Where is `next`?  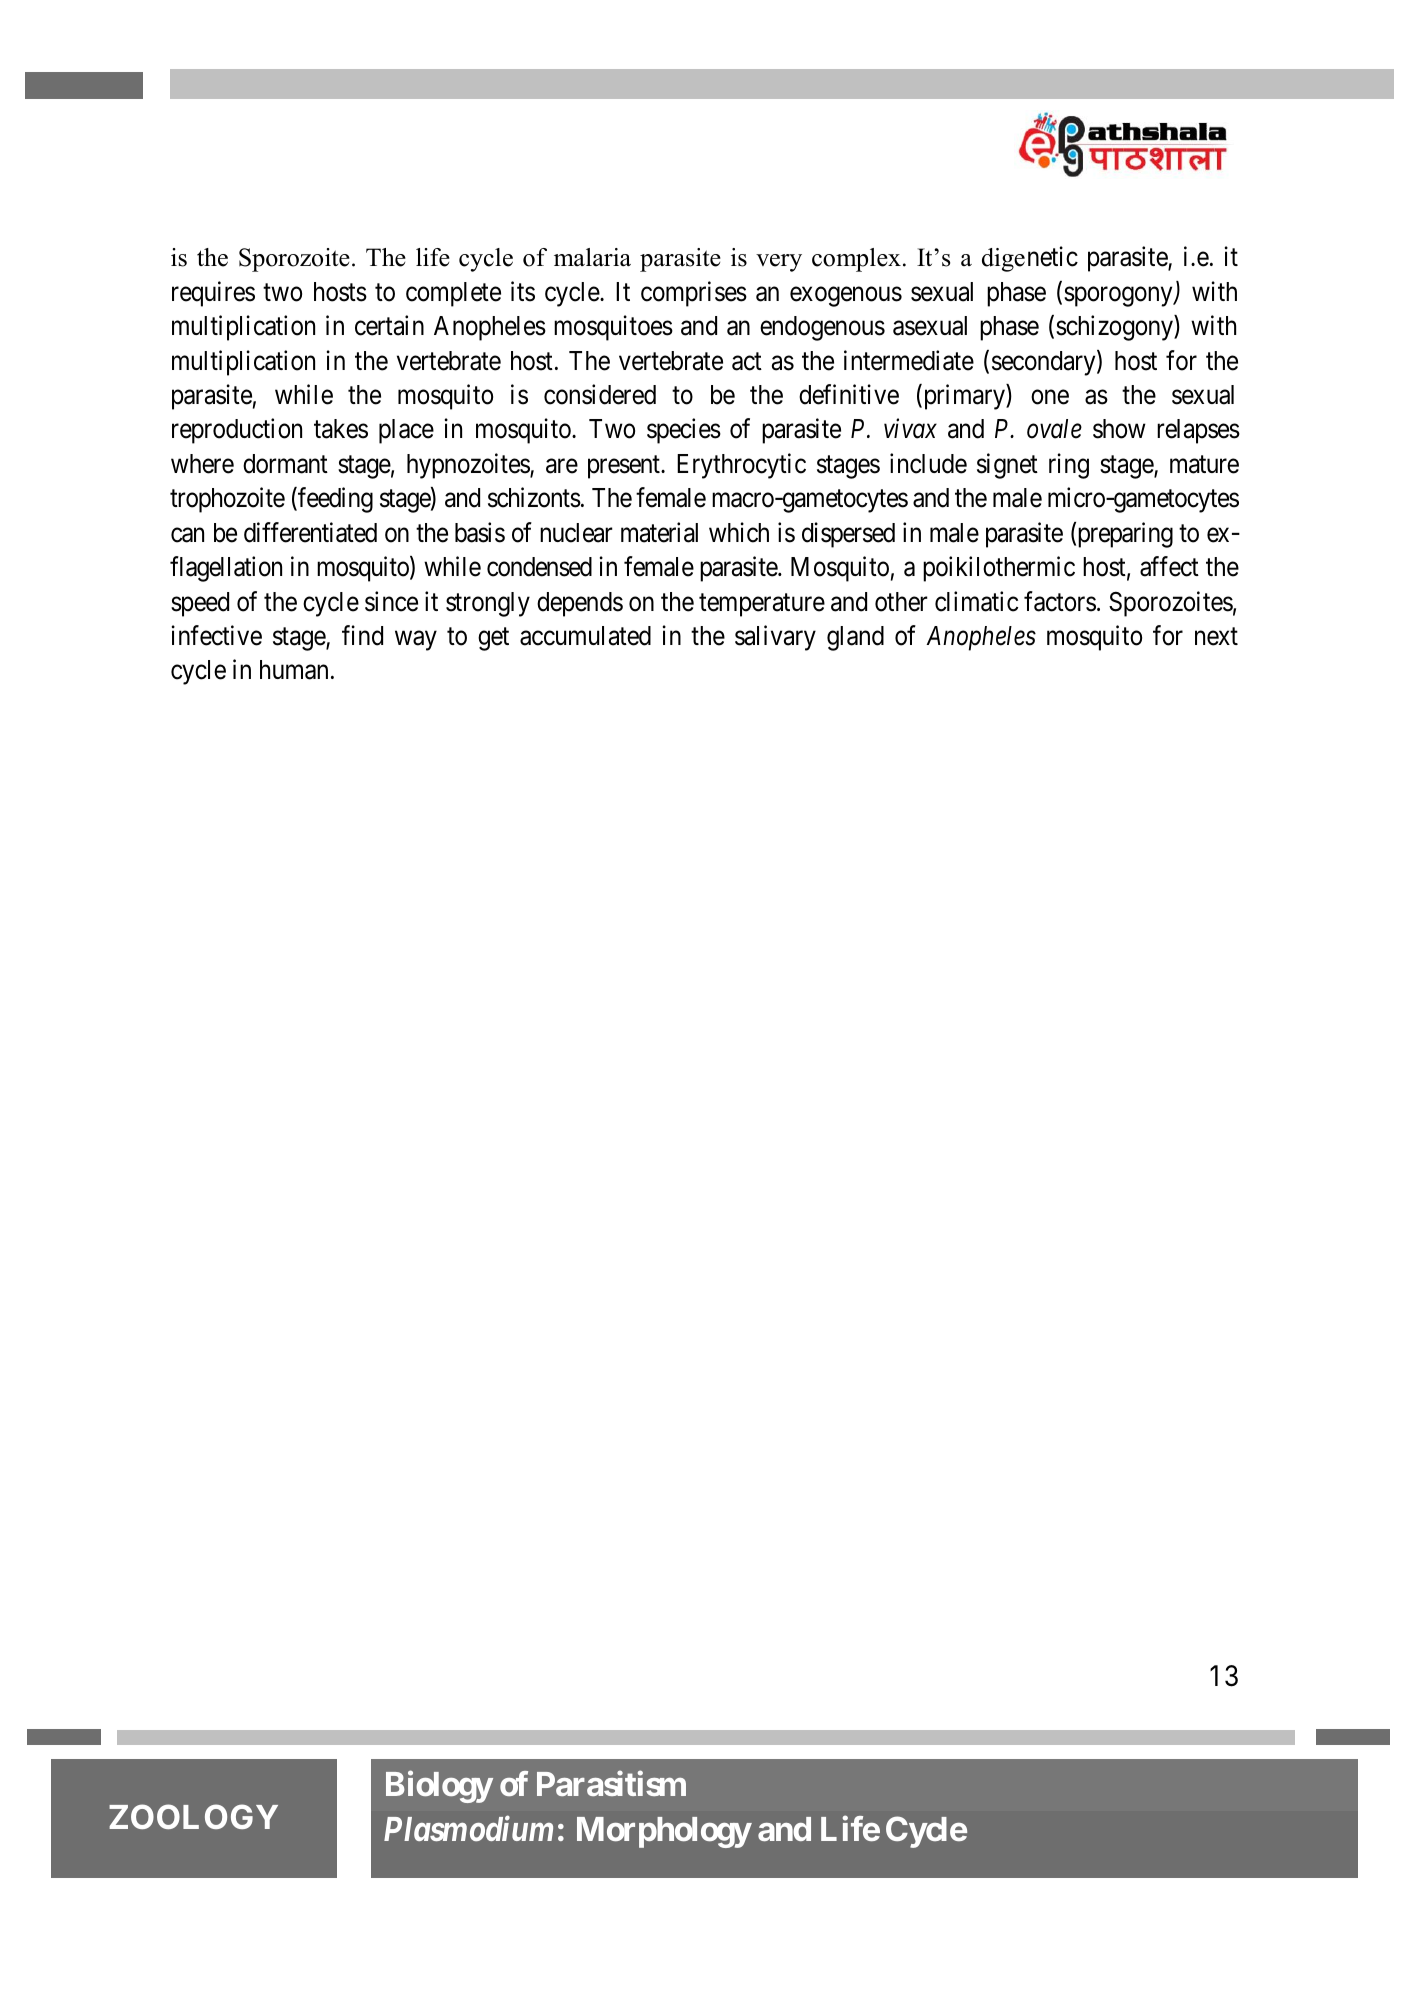
next is located at coordinates (1216, 637).
